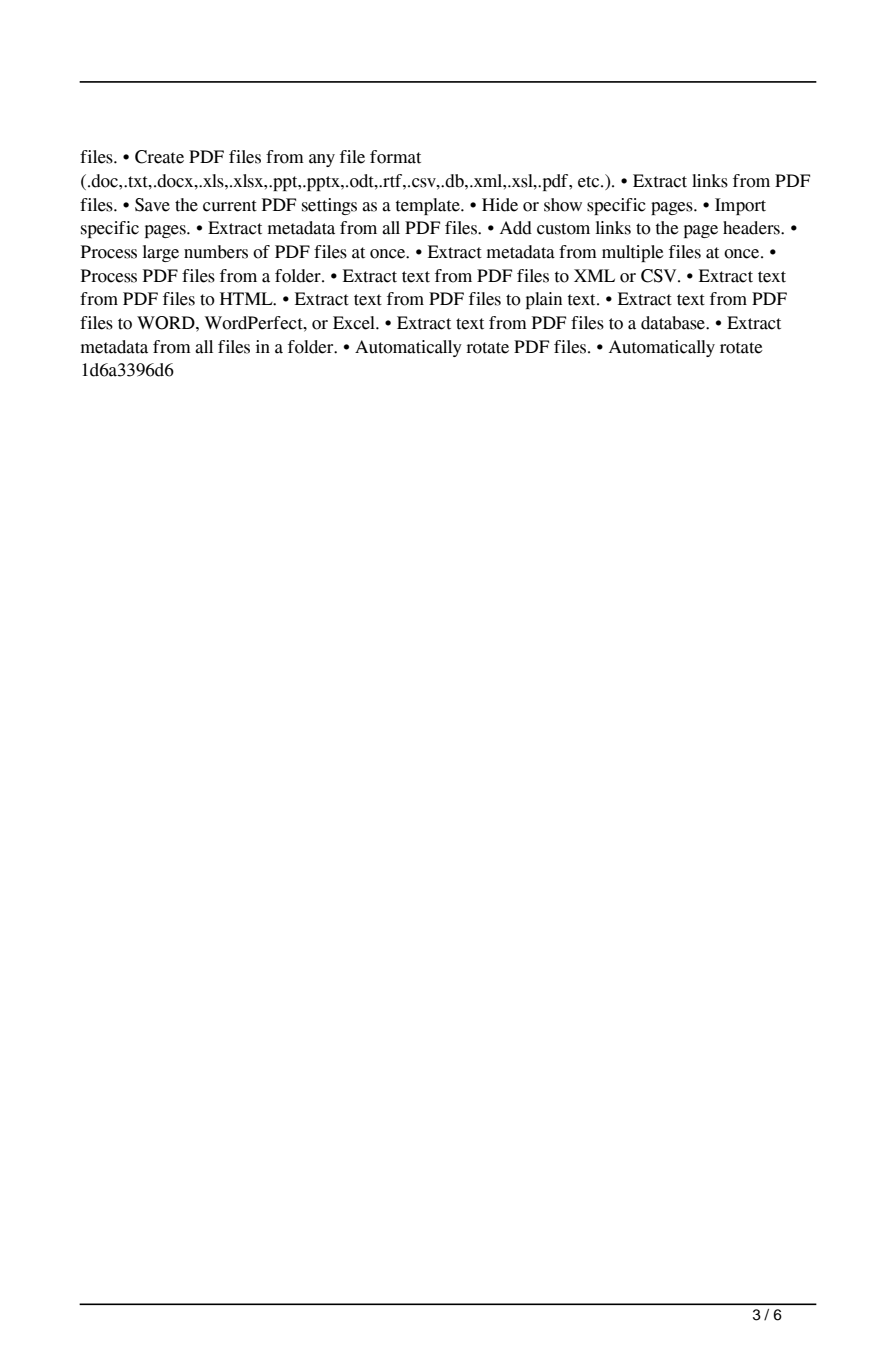 This document has height=1358, width=896. I want to click on template, so click(429, 206).
